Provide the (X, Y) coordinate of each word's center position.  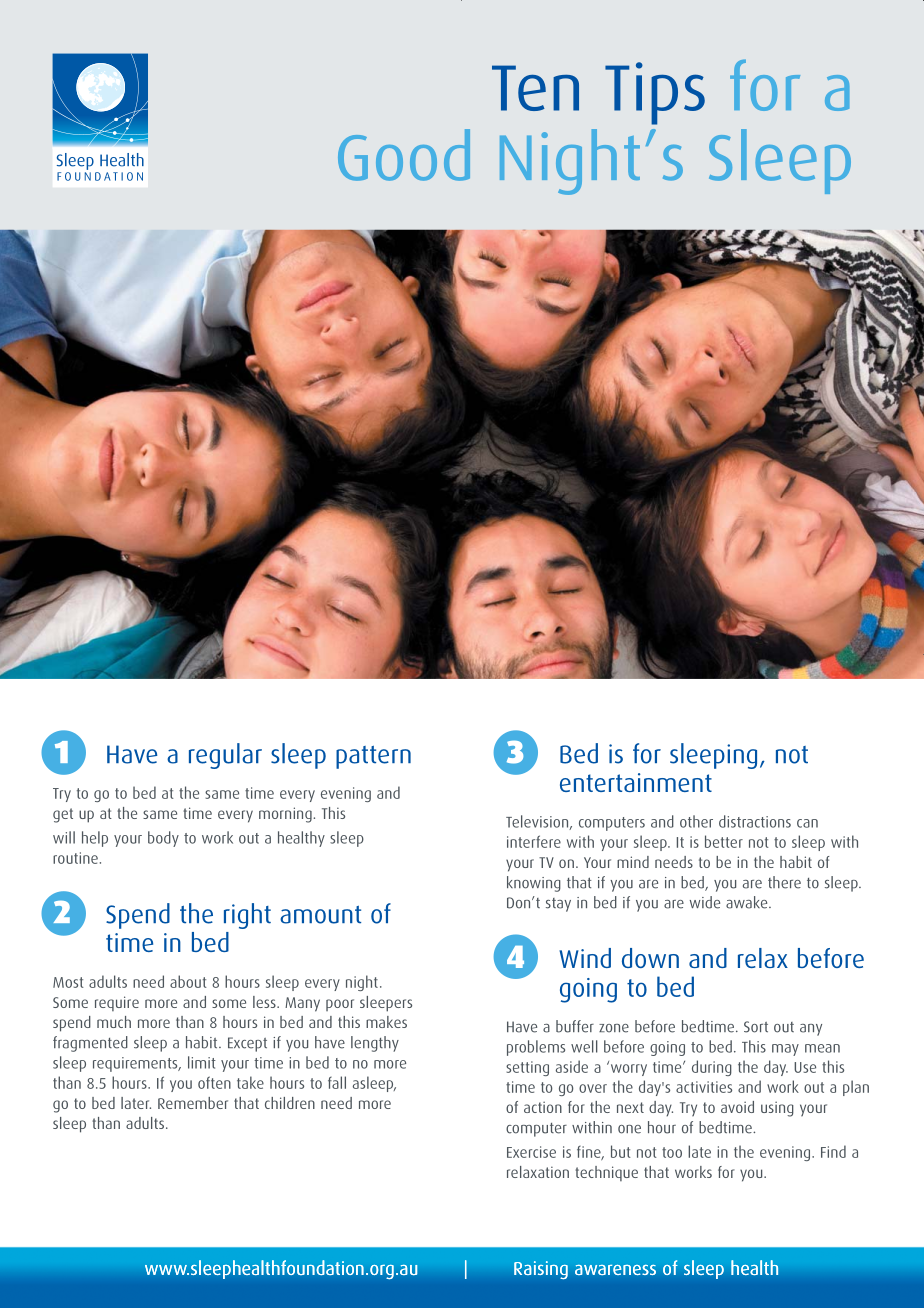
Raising (541, 1270)
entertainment (636, 782)
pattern (373, 757)
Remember (193, 1103)
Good (404, 155)
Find (833, 1151)
